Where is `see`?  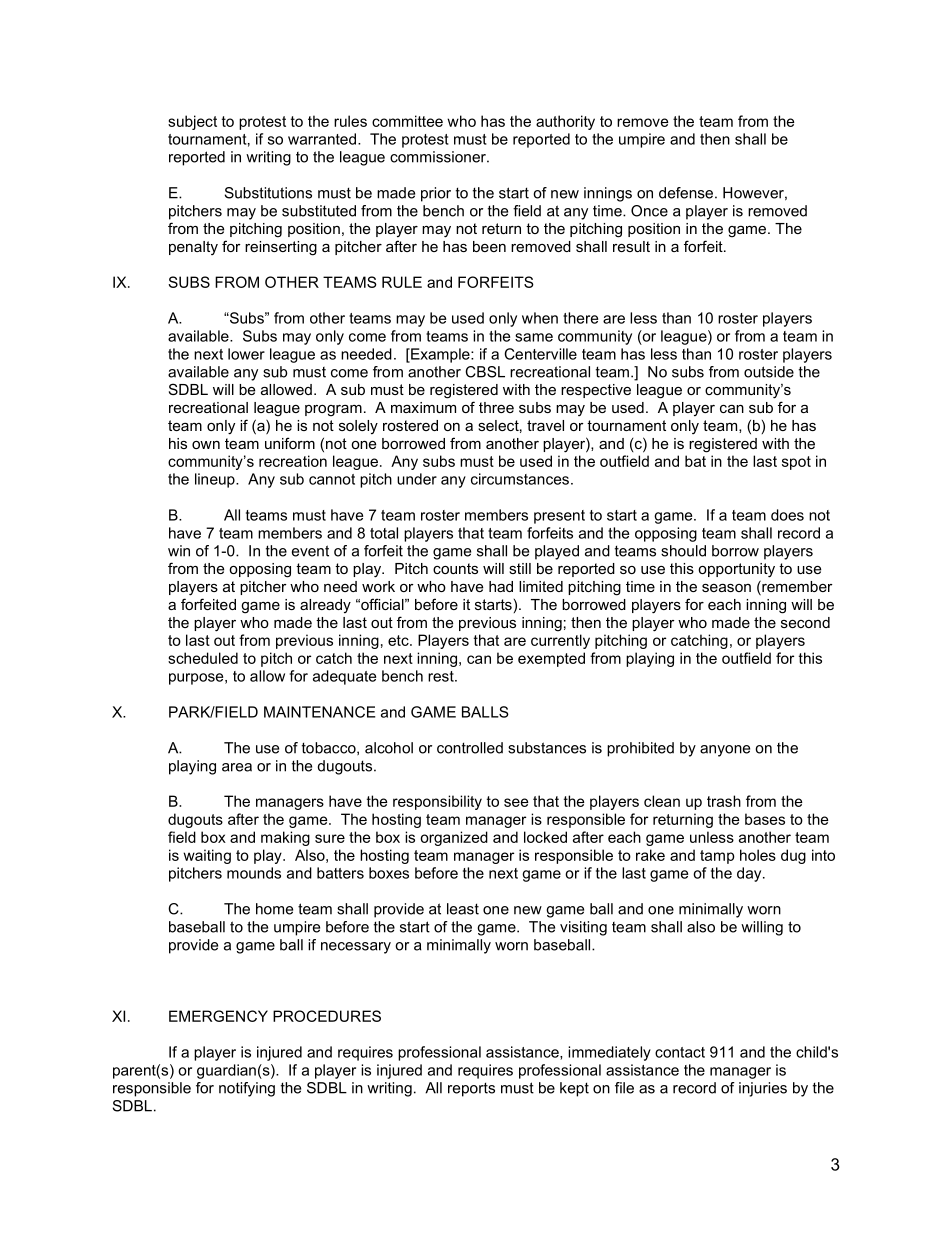
see is located at coordinates (516, 802).
